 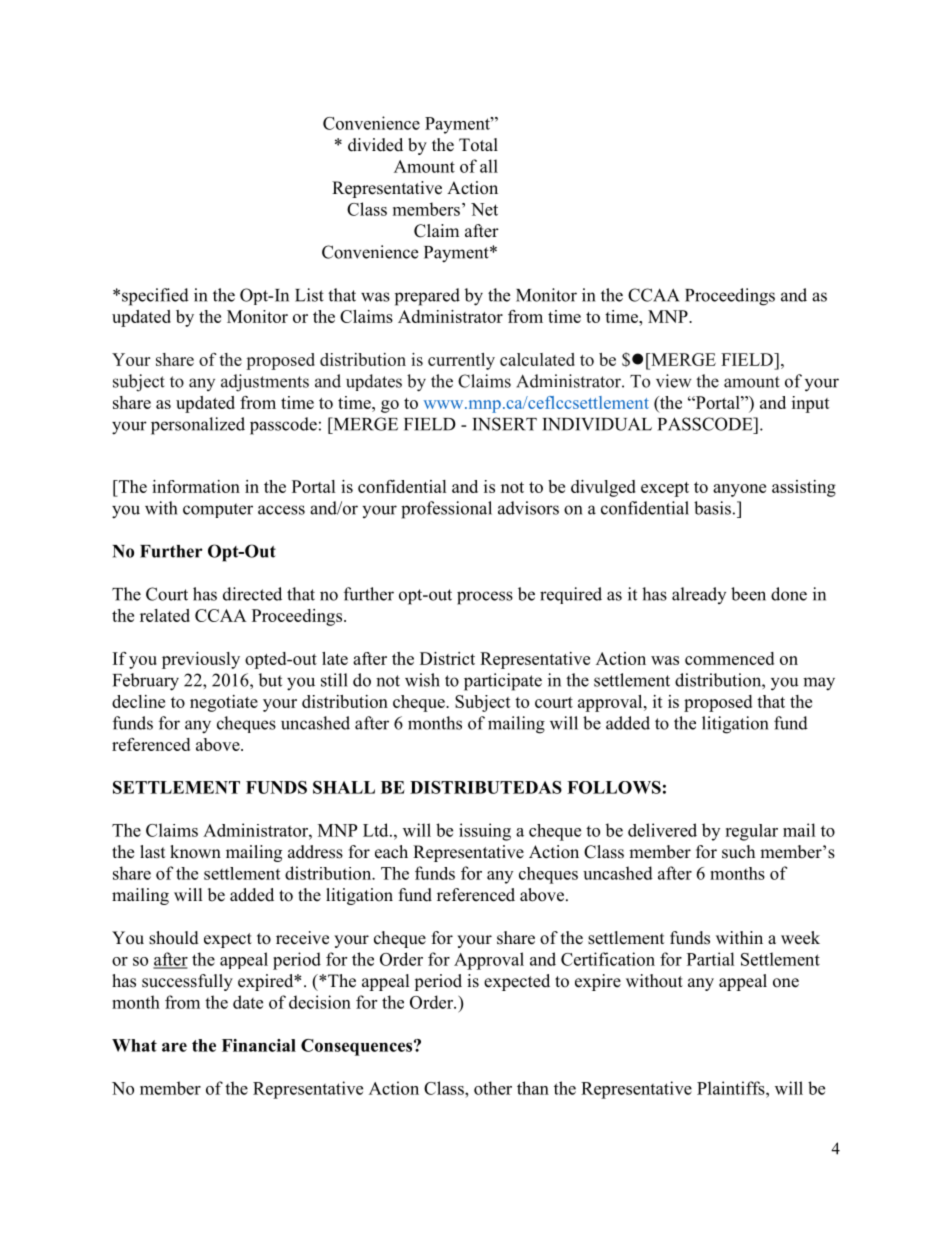 What do you see at coordinates (195, 852) in the page?
I see `known` at bounding box center [195, 852].
